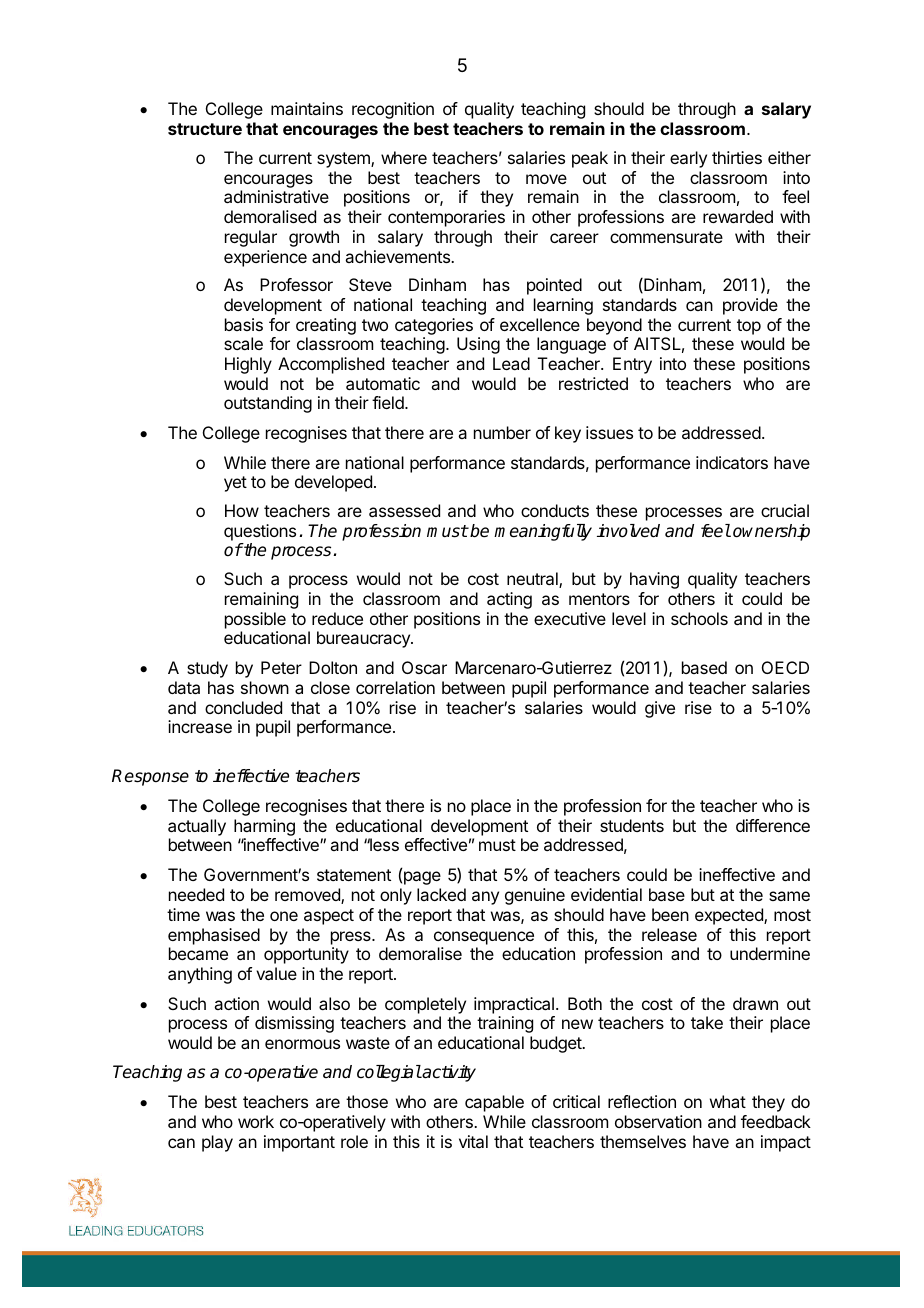  I want to click on acting, so click(509, 600).
